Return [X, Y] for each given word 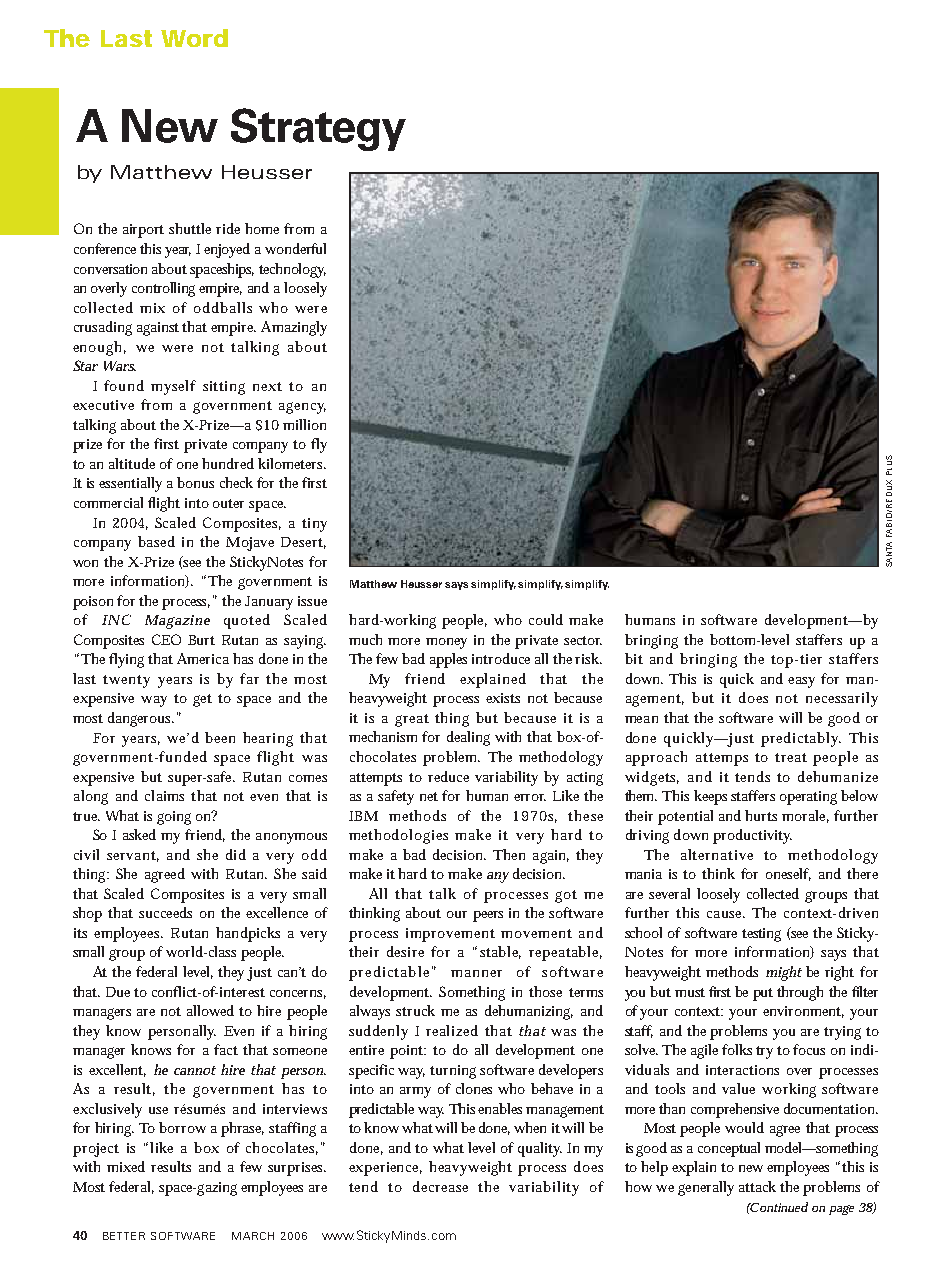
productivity [752, 836]
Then [509, 854]
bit [634, 658]
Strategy [318, 129]
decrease [440, 1186]
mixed [126, 1166]
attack [757, 1186]
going [174, 818]
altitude [132, 463]
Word [194, 38]
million [304, 424]
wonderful [295, 248]
